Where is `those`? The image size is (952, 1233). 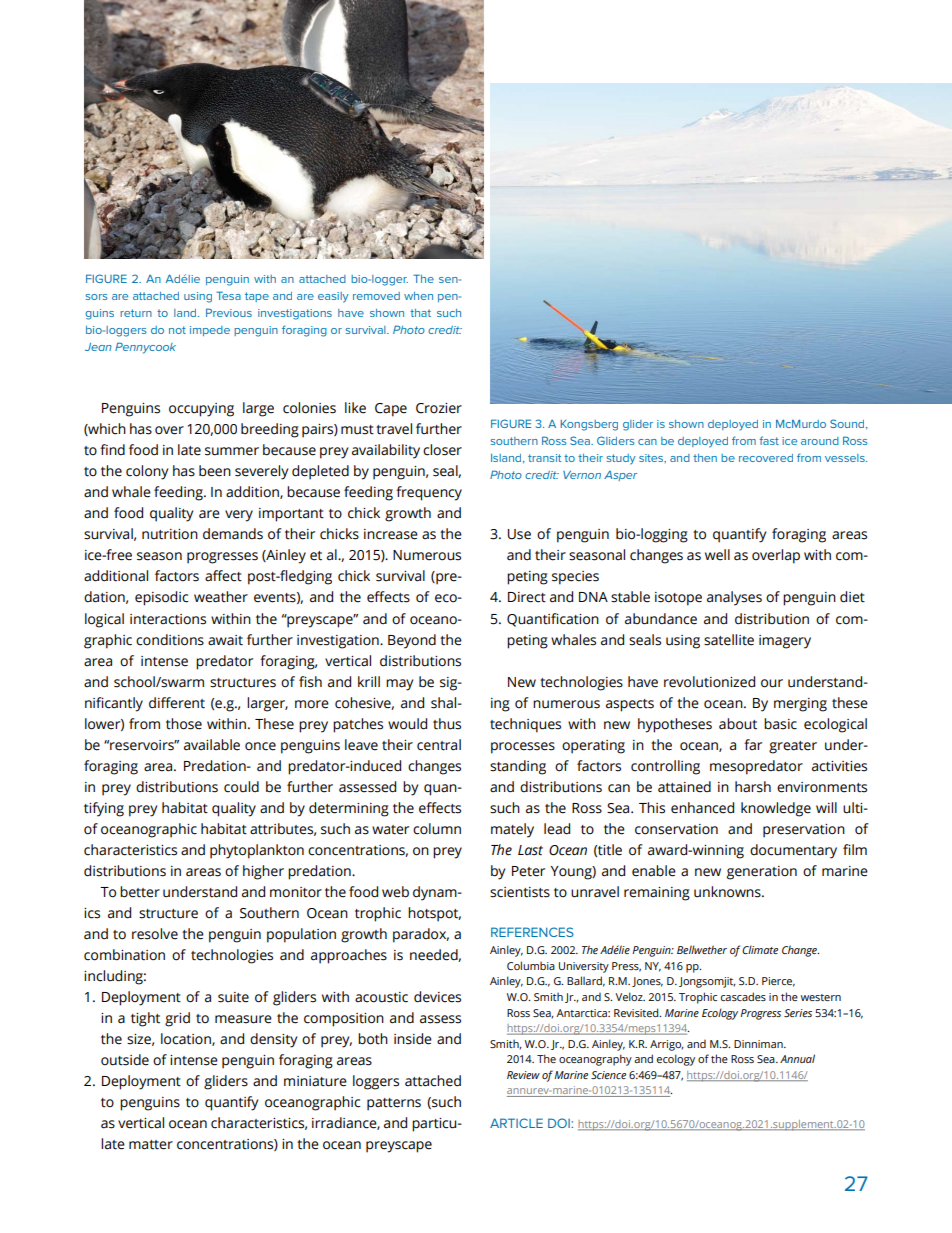 those is located at coordinates (184, 724).
